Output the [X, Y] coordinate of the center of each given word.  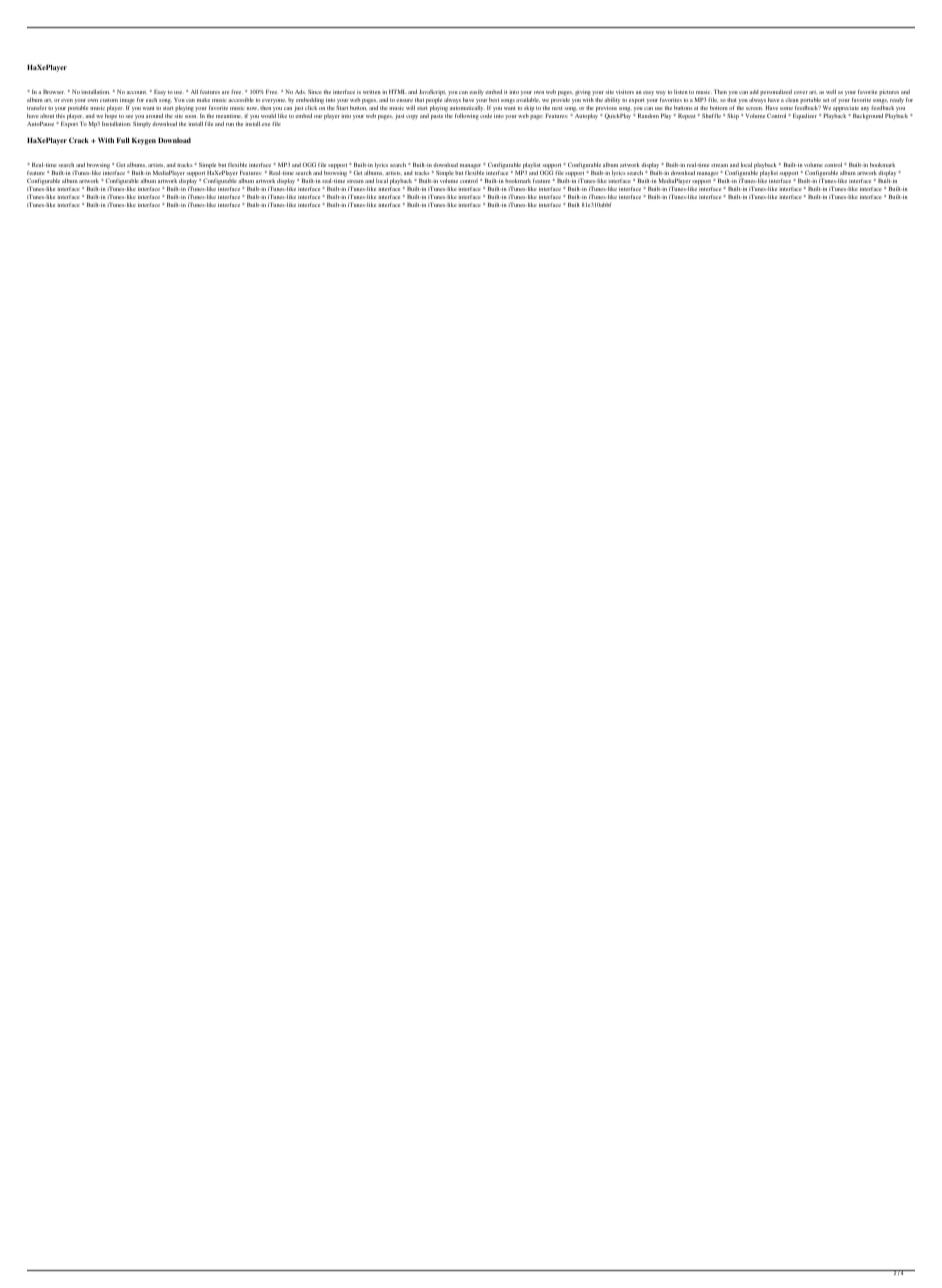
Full [123, 140]
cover [801, 92]
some [786, 108]
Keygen [144, 141]
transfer [37, 108]
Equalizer [805, 116]
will [410, 107]
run [230, 124]
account [136, 92]
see [129, 116]
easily [476, 93]
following [467, 116]
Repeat [687, 116]
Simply [142, 123]
